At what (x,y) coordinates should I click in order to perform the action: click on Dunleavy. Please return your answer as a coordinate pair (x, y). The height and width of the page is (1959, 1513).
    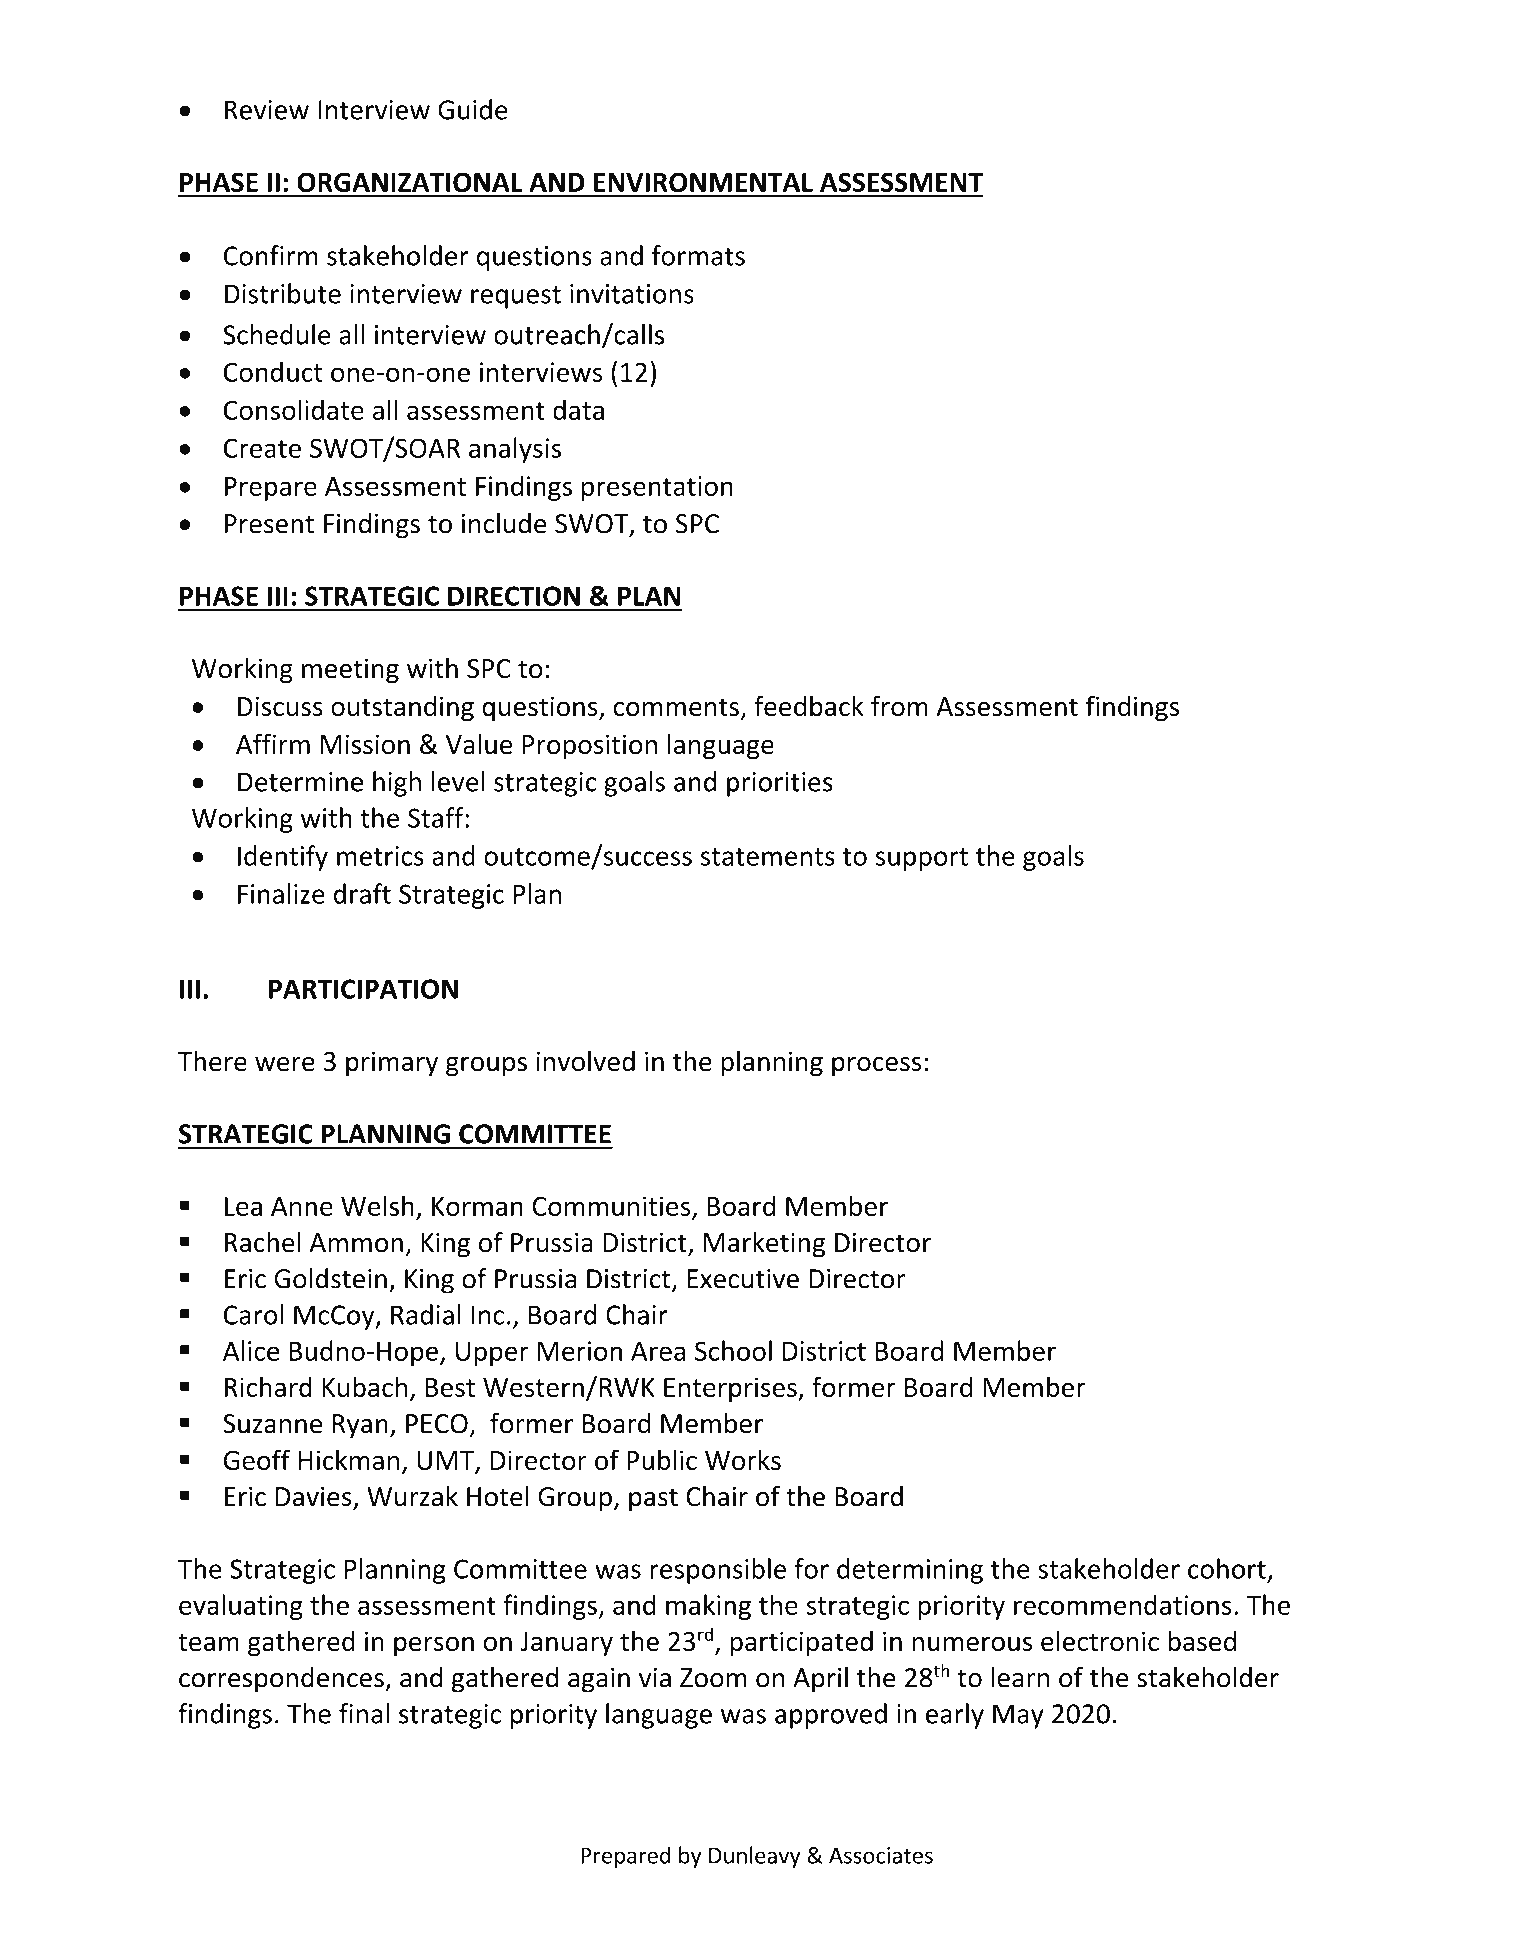
    Looking at the image, I should click on (755, 1857).
